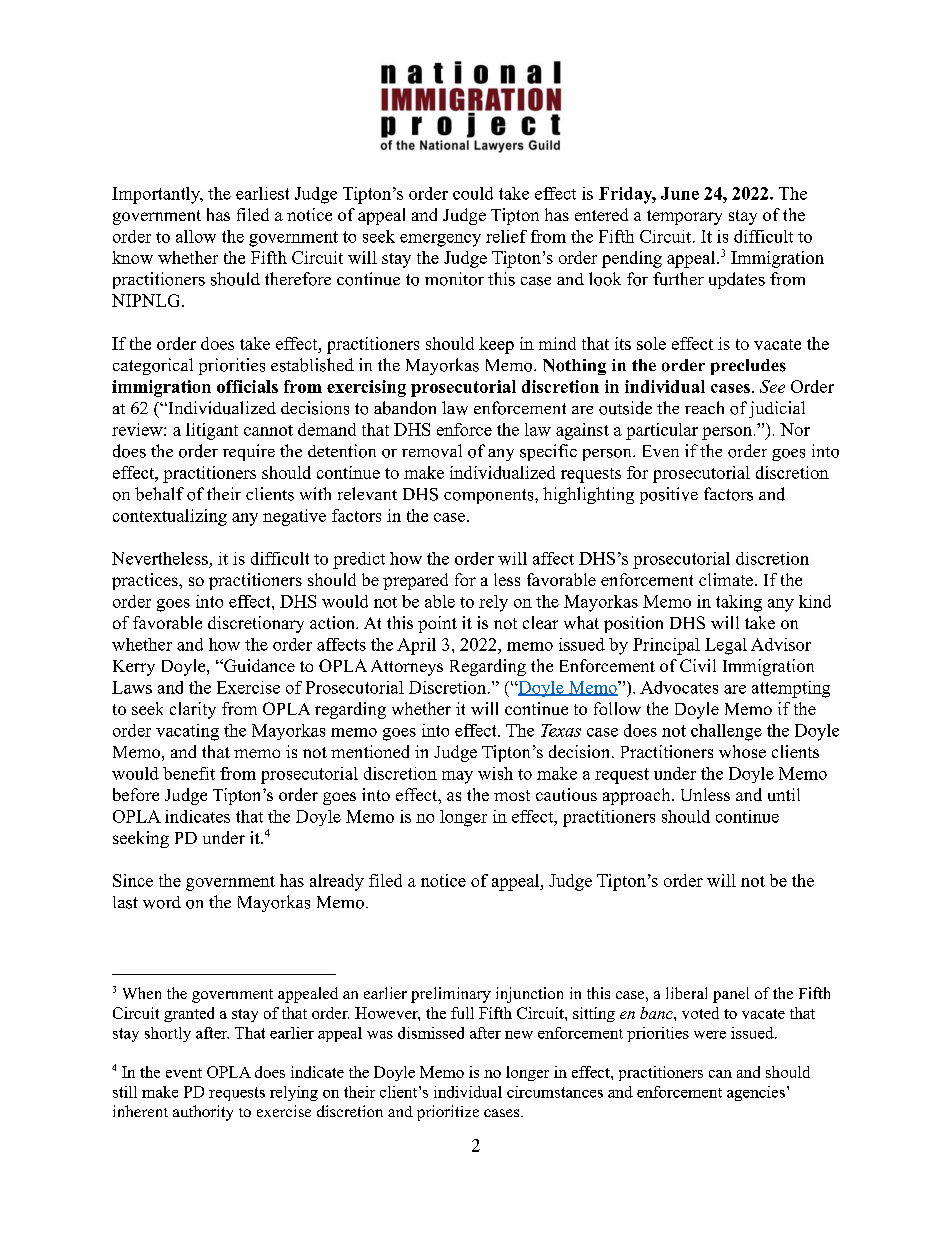 The height and width of the screenshot is (1233, 952). What do you see at coordinates (203, 1113) in the screenshot?
I see `authority` at bounding box center [203, 1113].
